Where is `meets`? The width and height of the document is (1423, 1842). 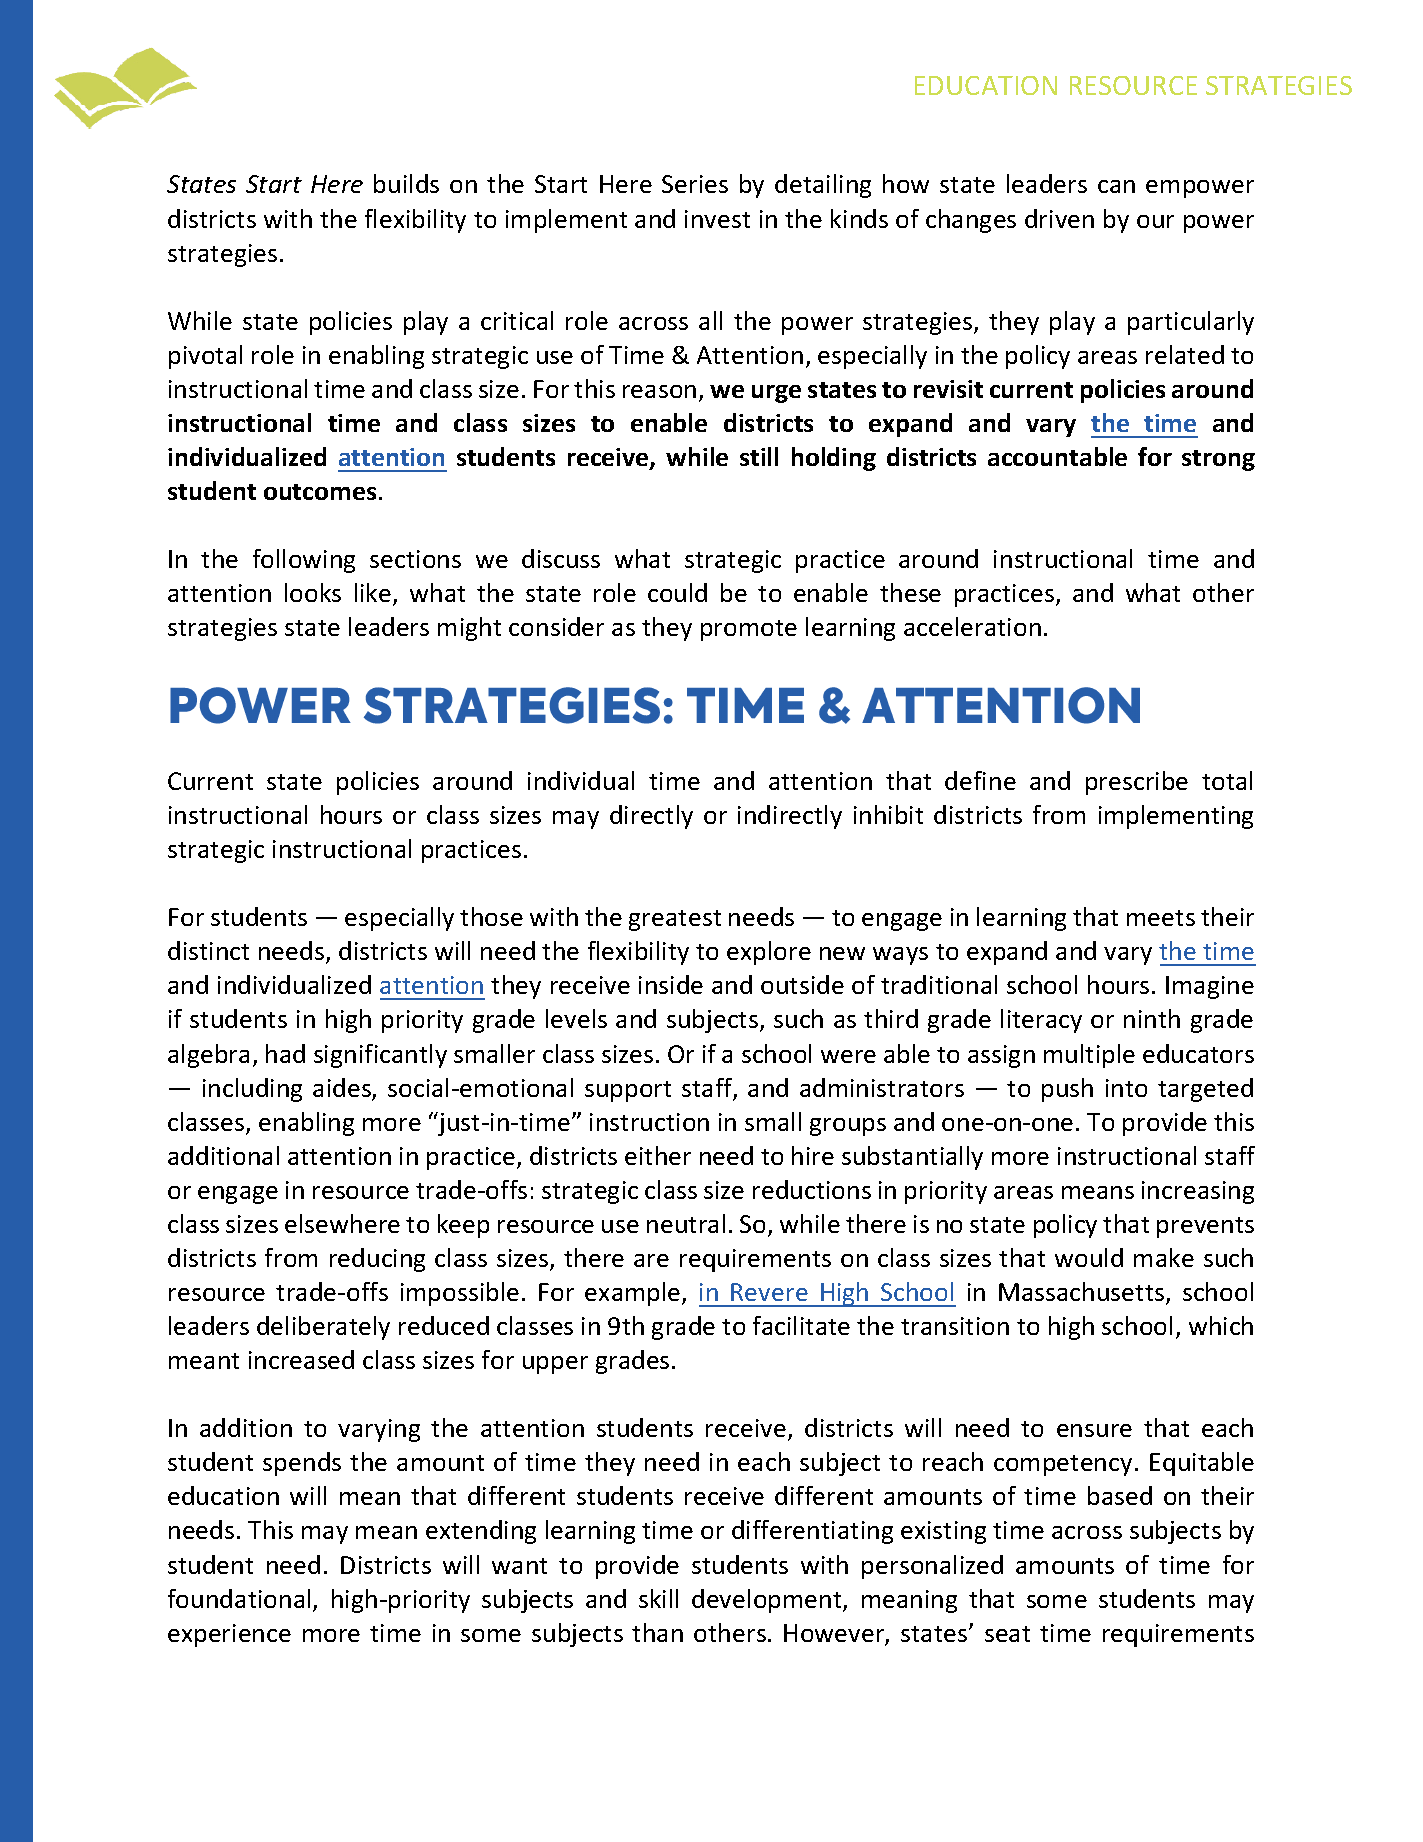 meets is located at coordinates (1161, 918).
